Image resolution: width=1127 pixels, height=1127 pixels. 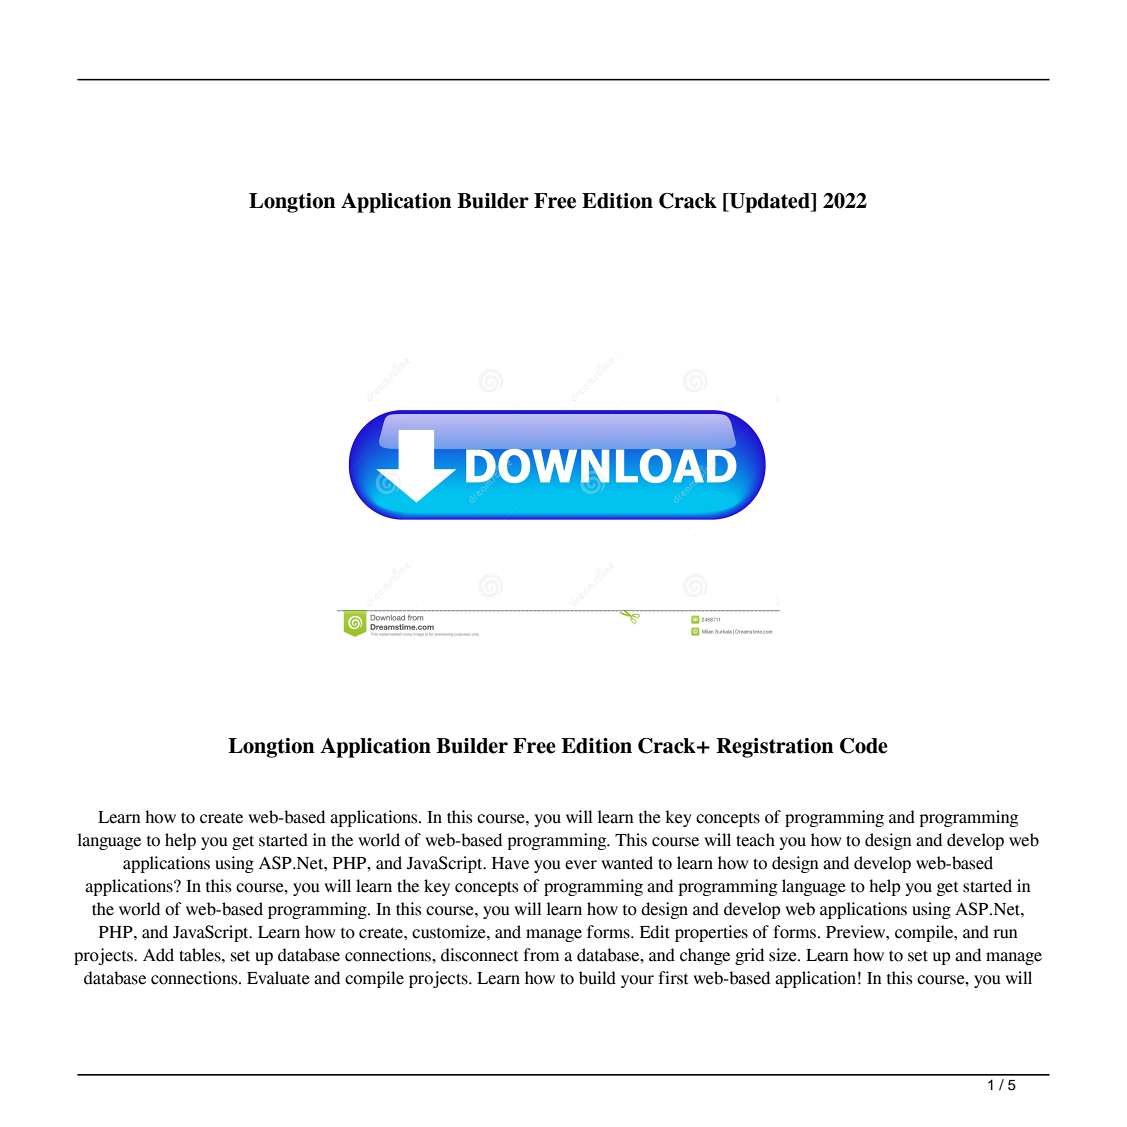 What do you see at coordinates (755, 840) in the screenshot?
I see `teach` at bounding box center [755, 840].
